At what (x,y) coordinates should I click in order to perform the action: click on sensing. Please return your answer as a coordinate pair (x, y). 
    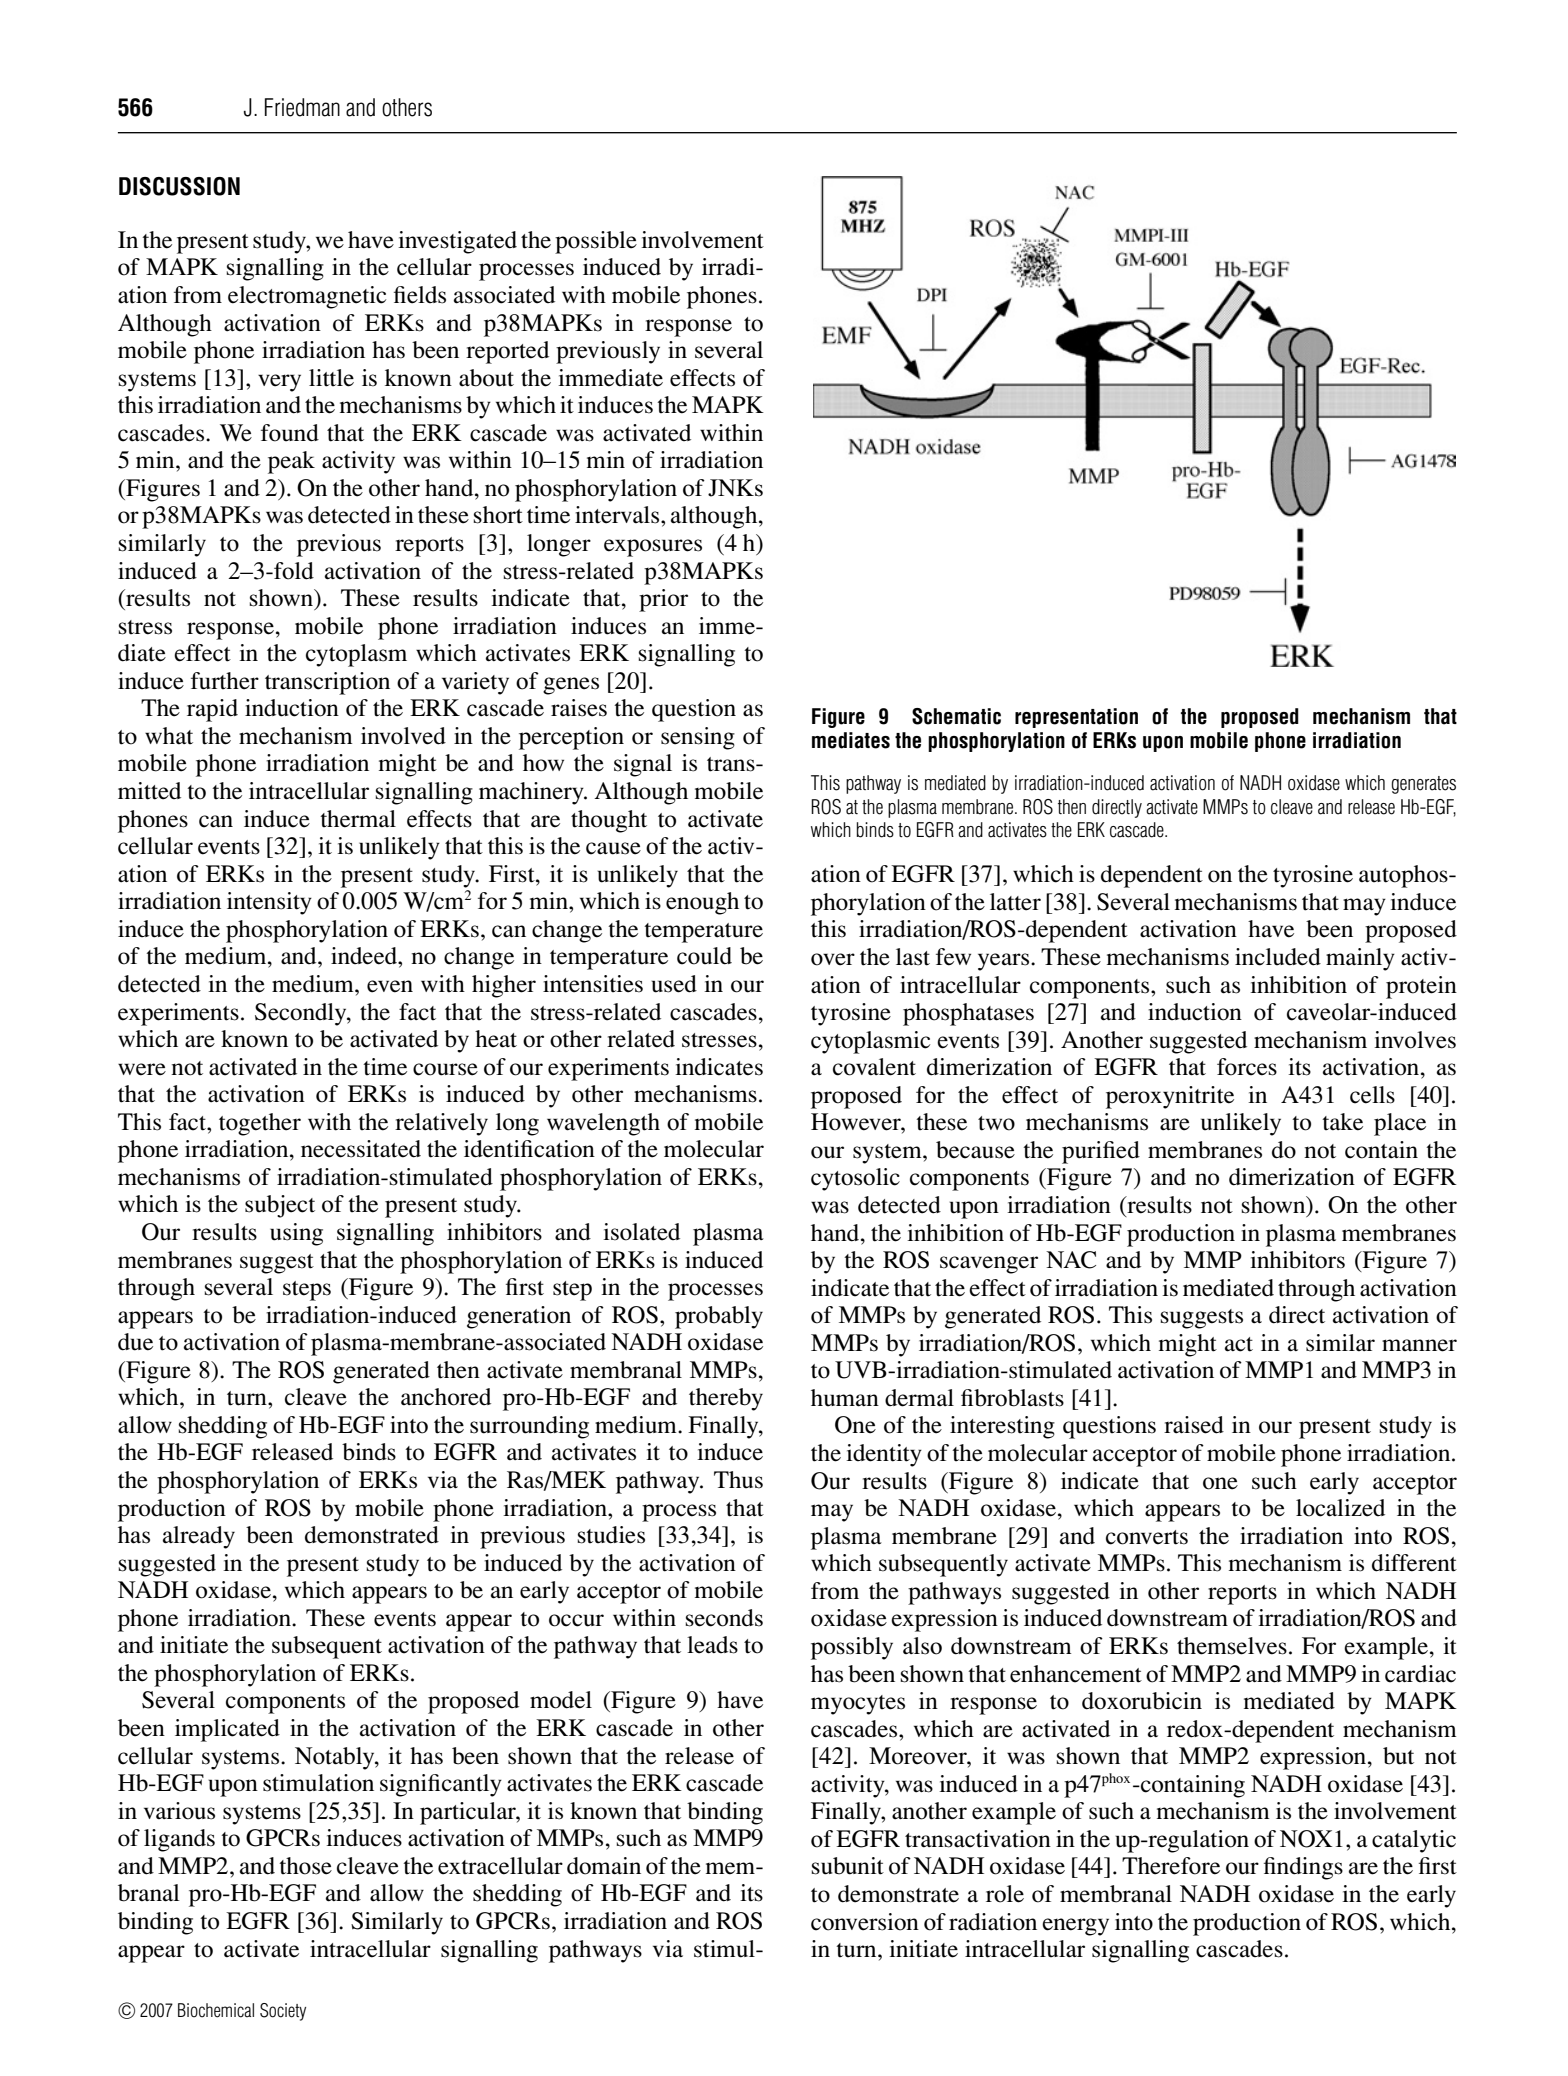
    Looking at the image, I should click on (698, 738).
